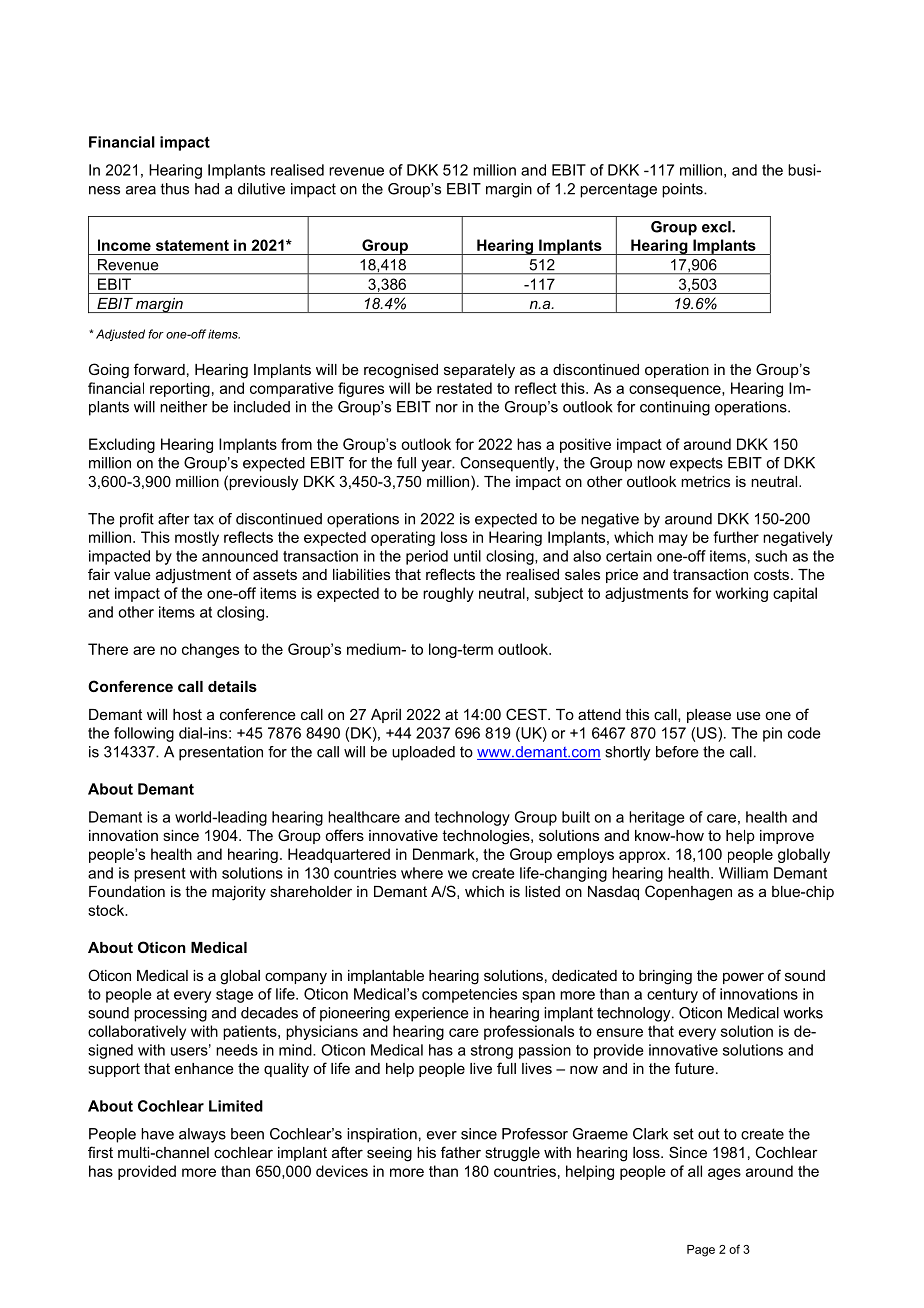  I want to click on father, so click(461, 1152).
